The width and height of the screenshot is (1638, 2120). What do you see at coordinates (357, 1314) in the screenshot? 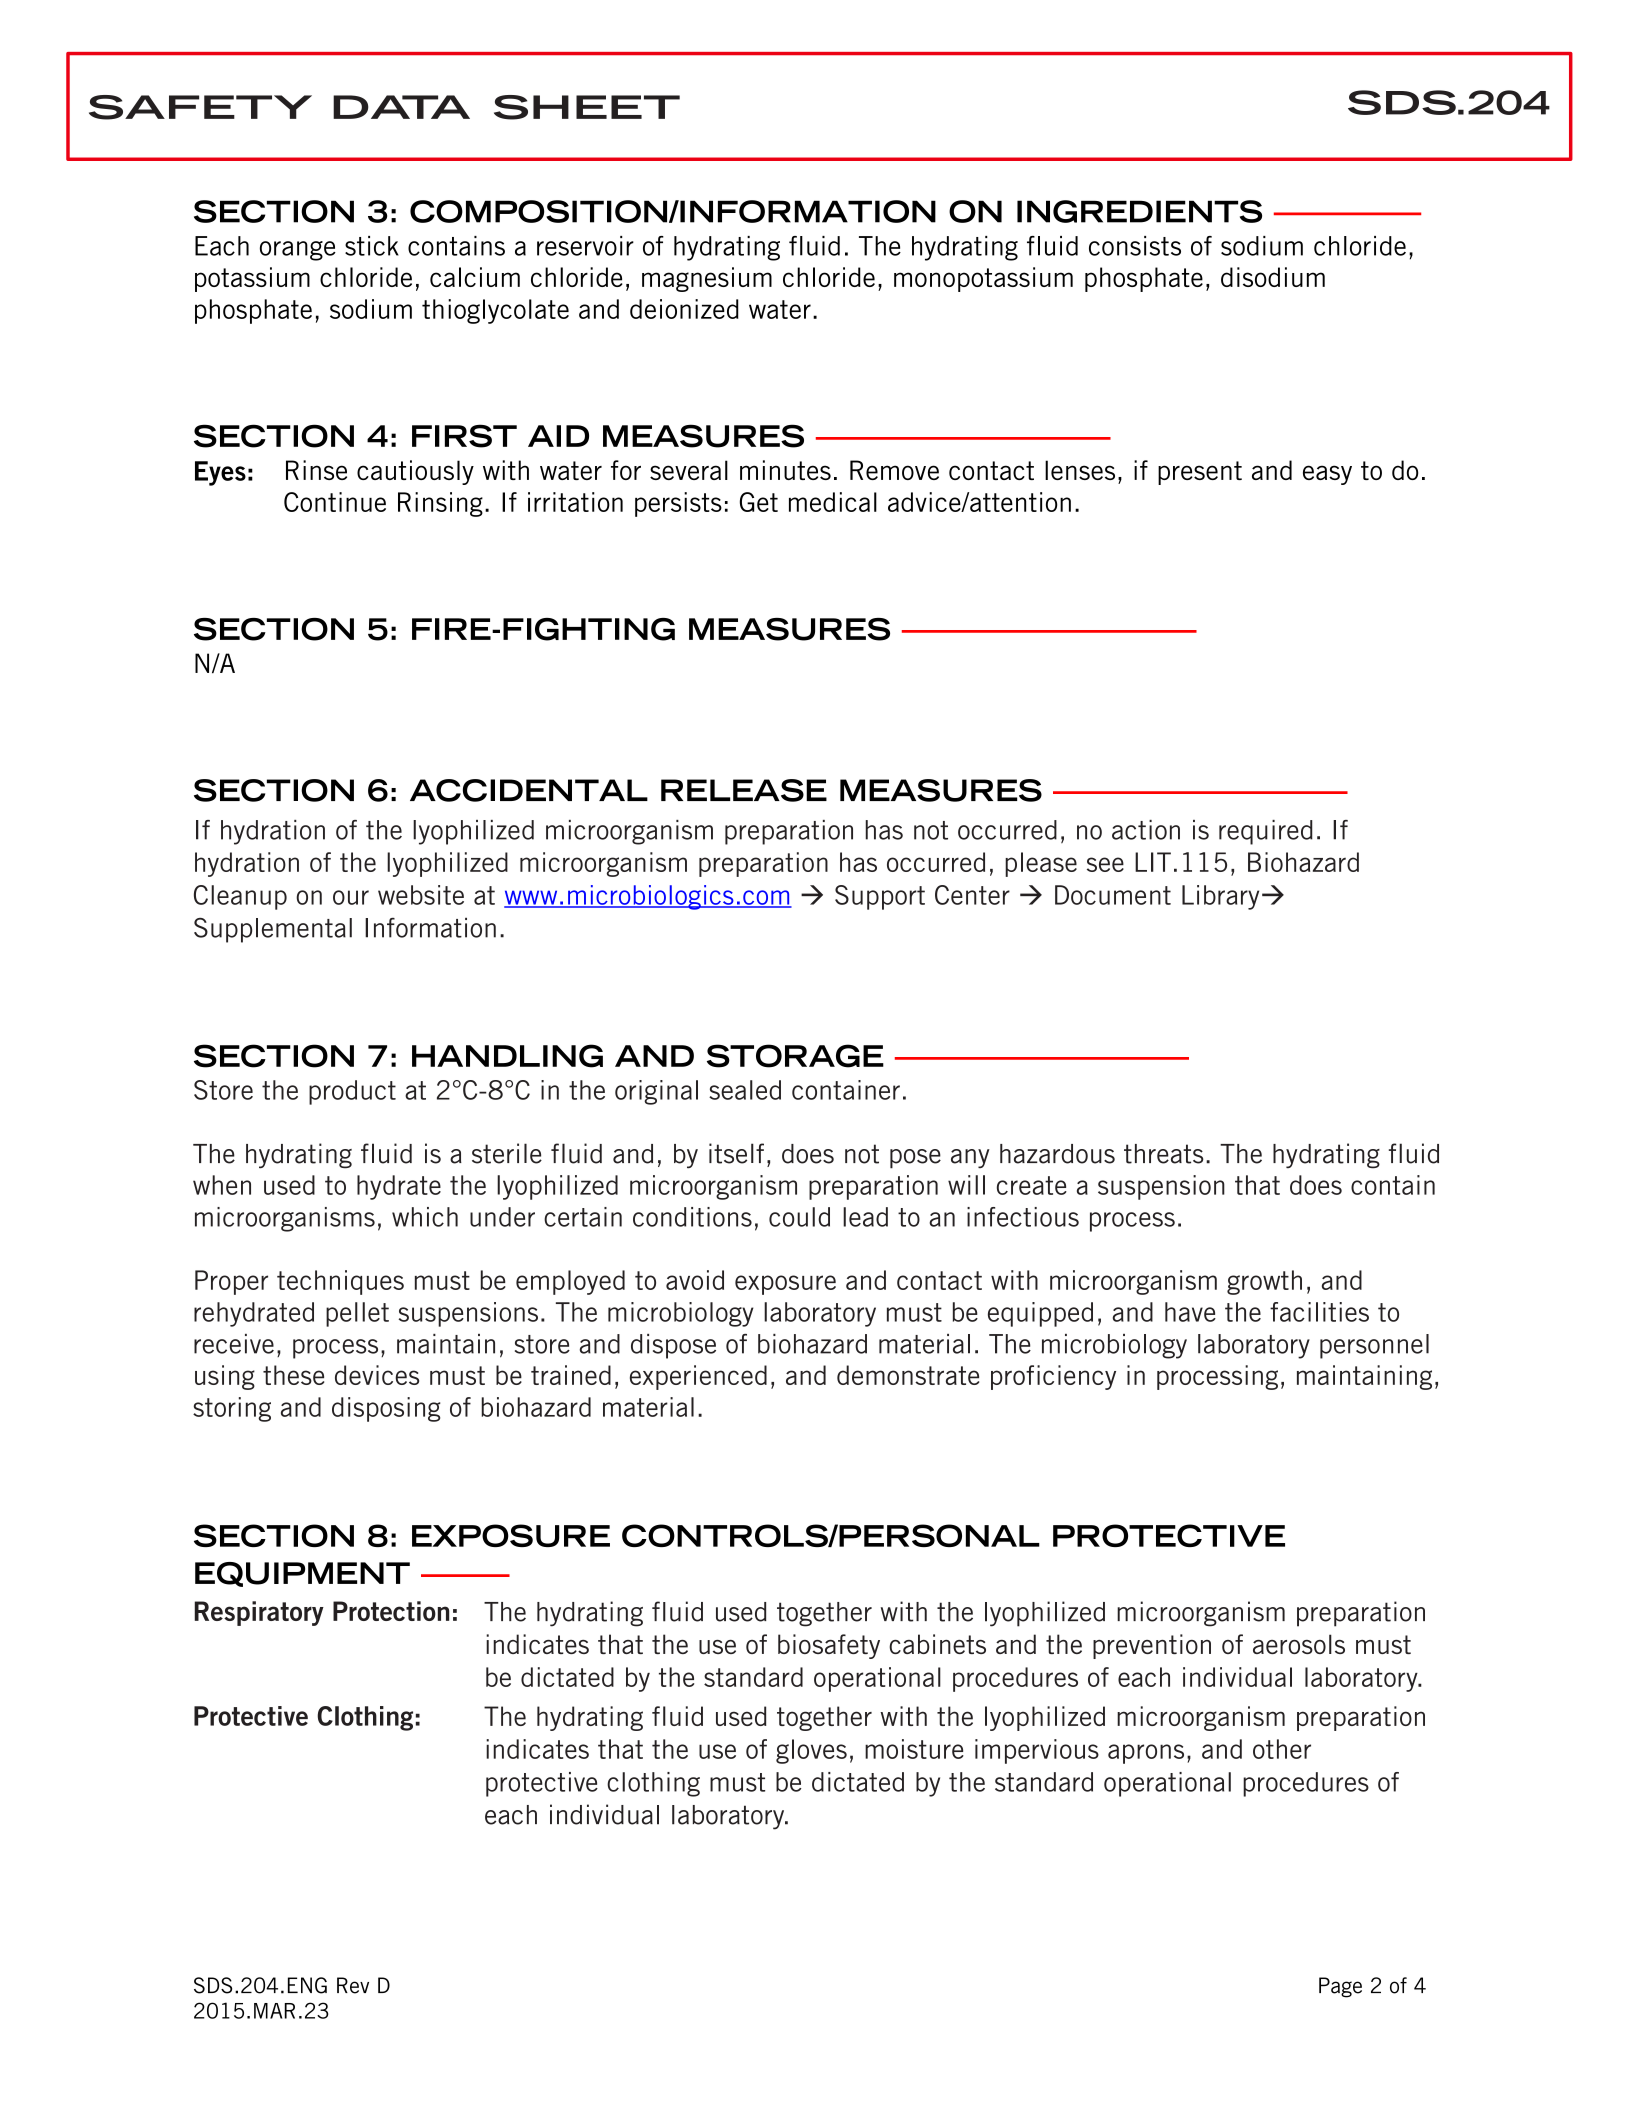
I see `pellet` at bounding box center [357, 1314].
